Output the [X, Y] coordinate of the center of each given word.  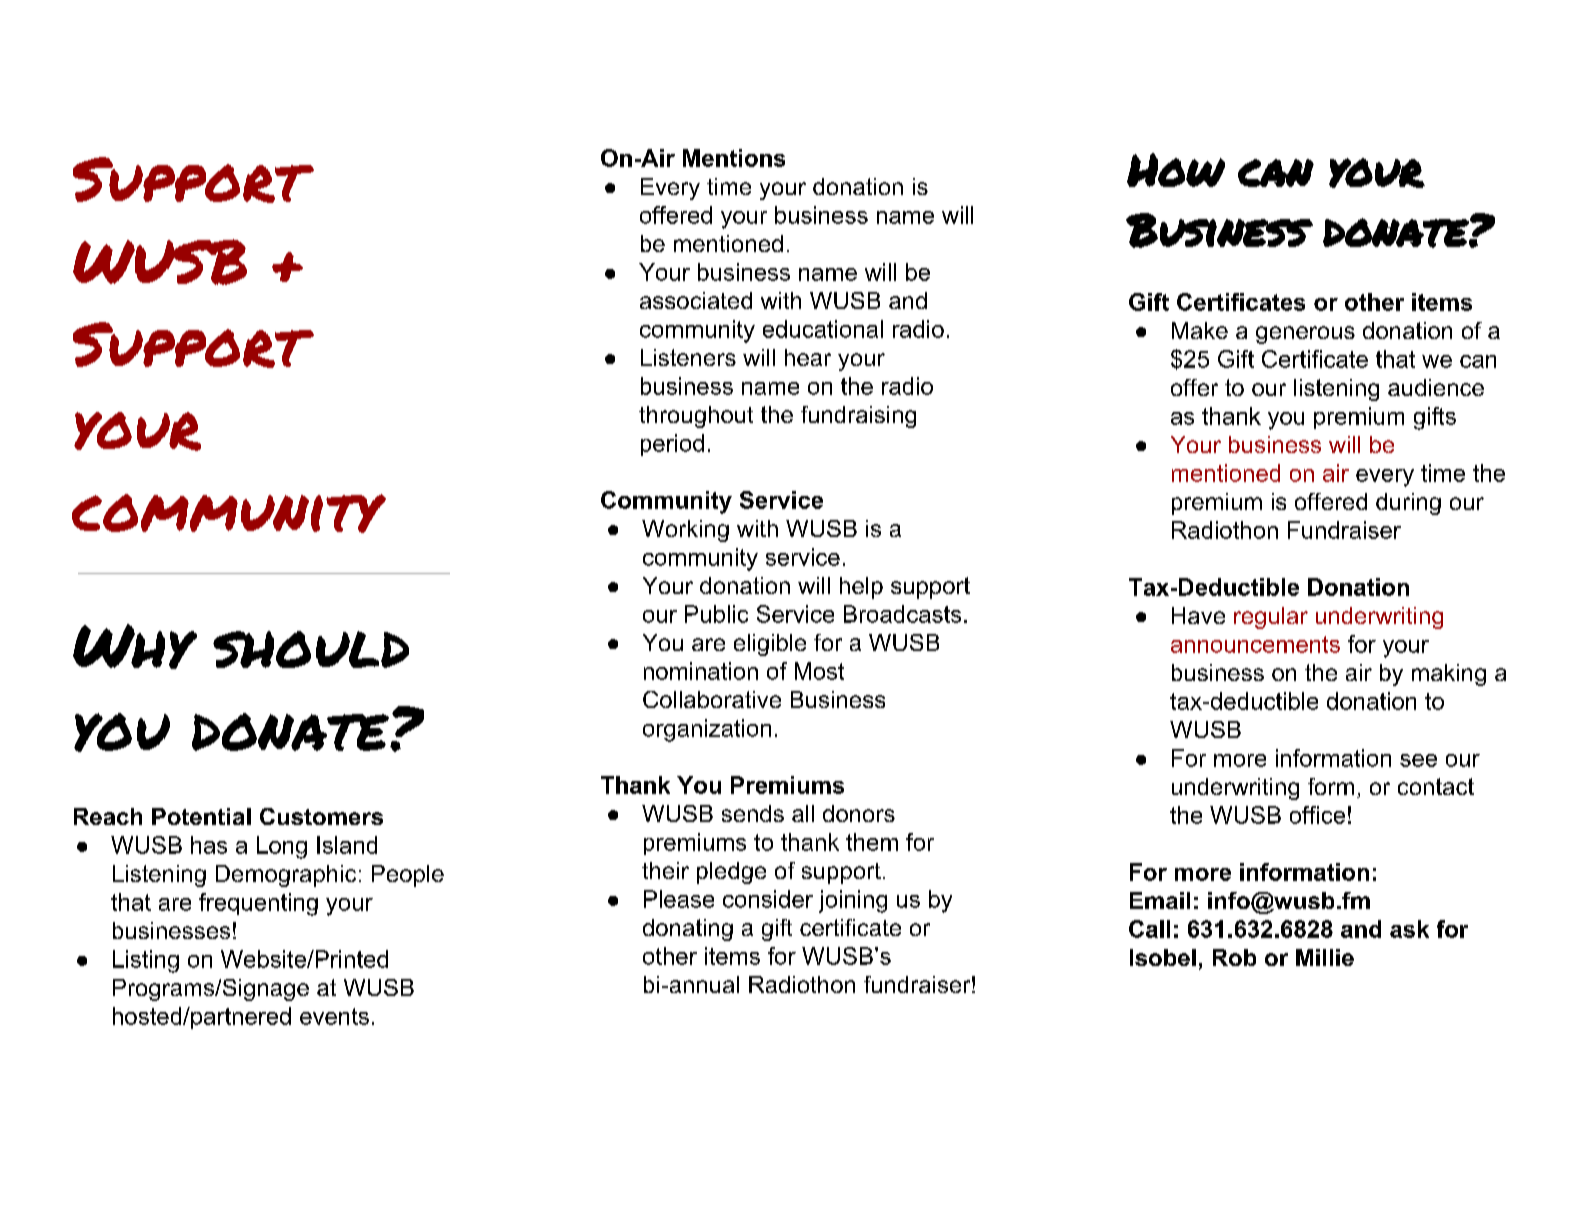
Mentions [734, 158]
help [861, 588]
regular [1271, 618]
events [334, 1016]
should [311, 649]
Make [1200, 330]
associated [696, 300]
